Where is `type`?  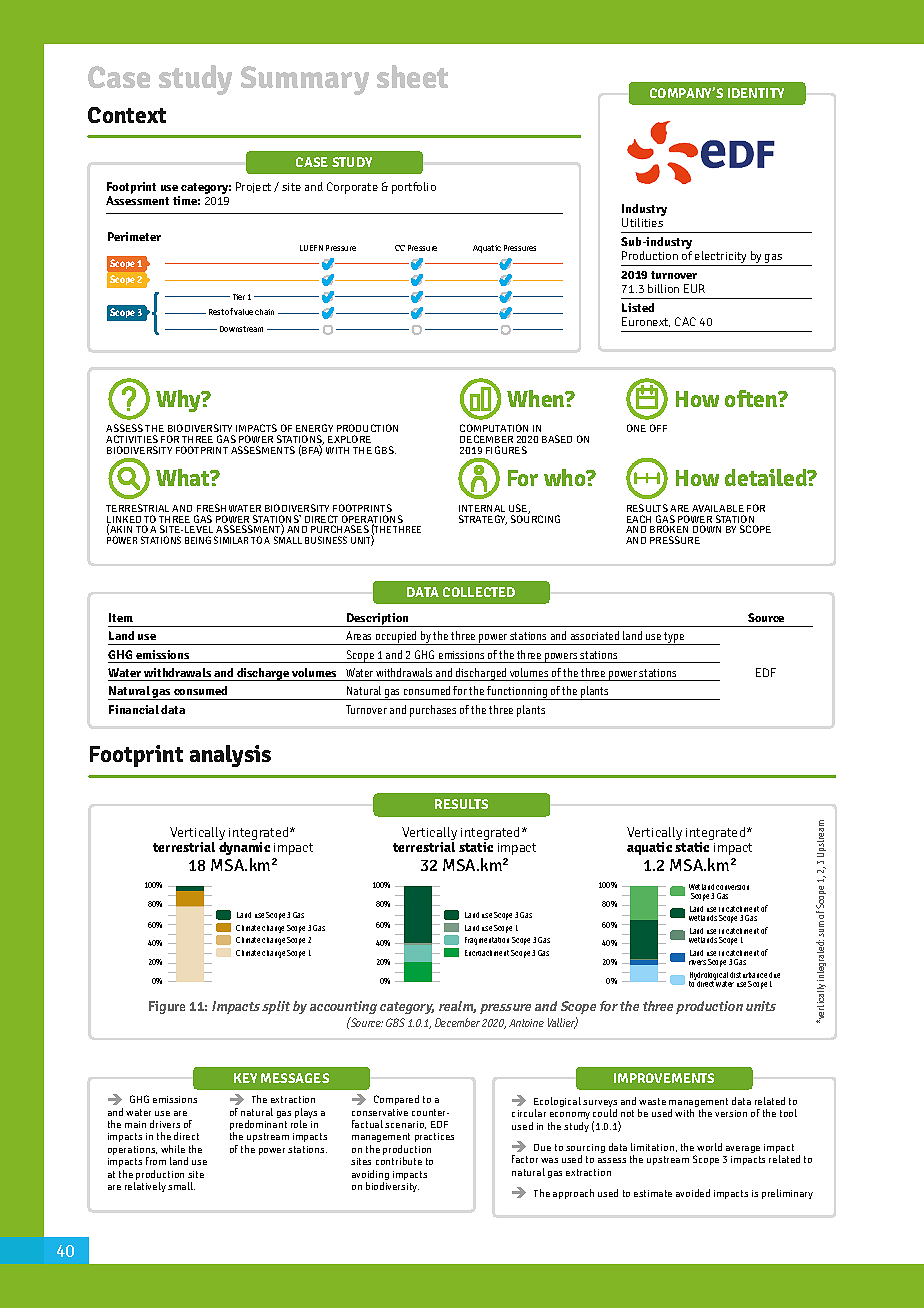
type is located at coordinates (675, 638).
